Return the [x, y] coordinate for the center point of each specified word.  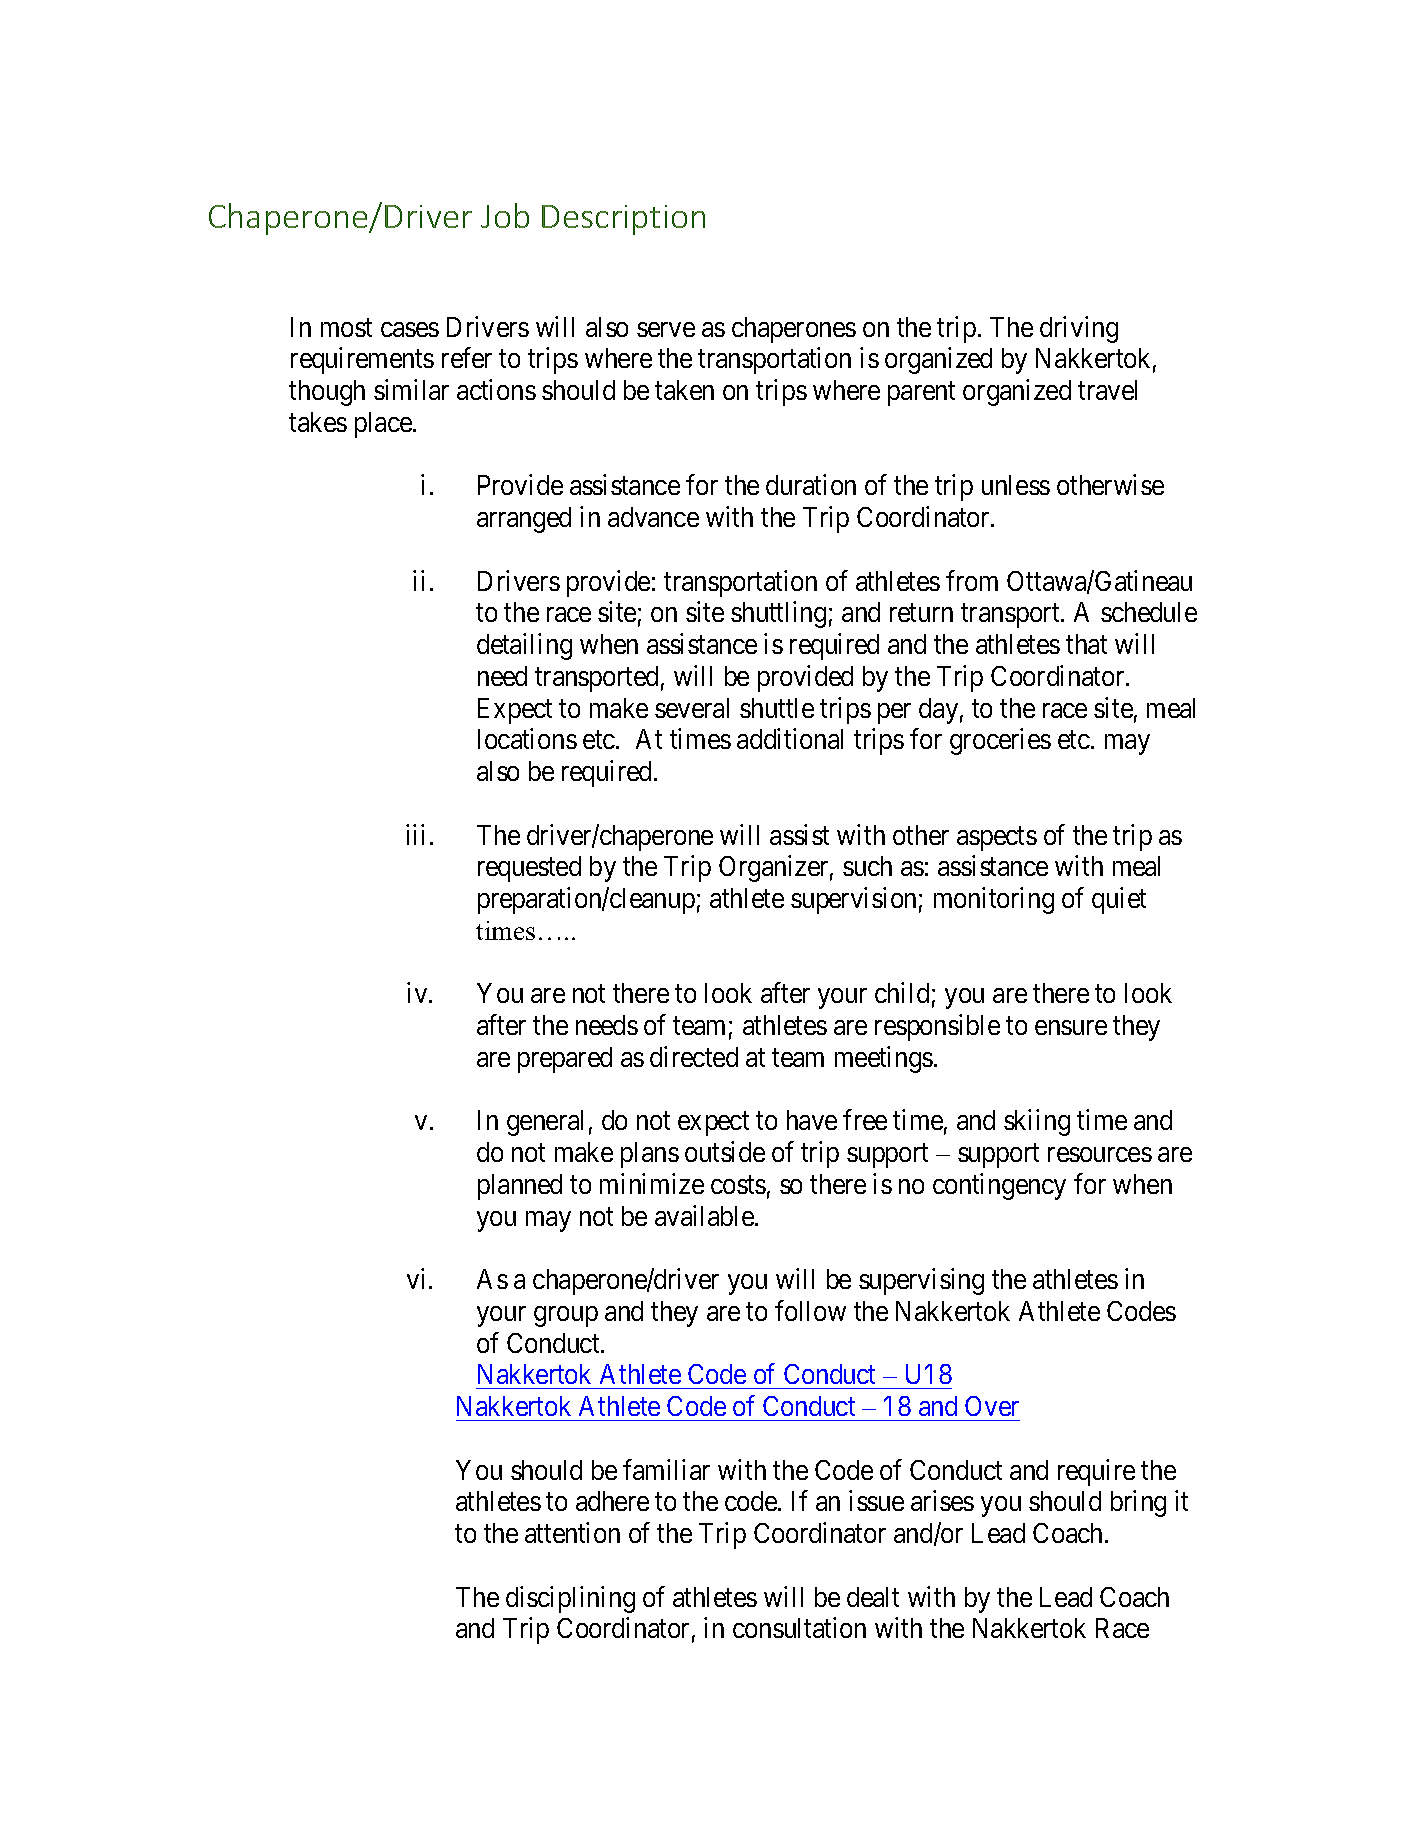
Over [992, 1406]
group [566, 1316]
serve [666, 329]
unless [1016, 485]
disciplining [570, 1599]
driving [1079, 329]
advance [653, 517]
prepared [565, 1060]
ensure [1071, 1027]
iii [415, 834]
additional [790, 739]
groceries [1000, 742]
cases [410, 329]
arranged [524, 520]
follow [810, 1310]
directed [694, 1056]
